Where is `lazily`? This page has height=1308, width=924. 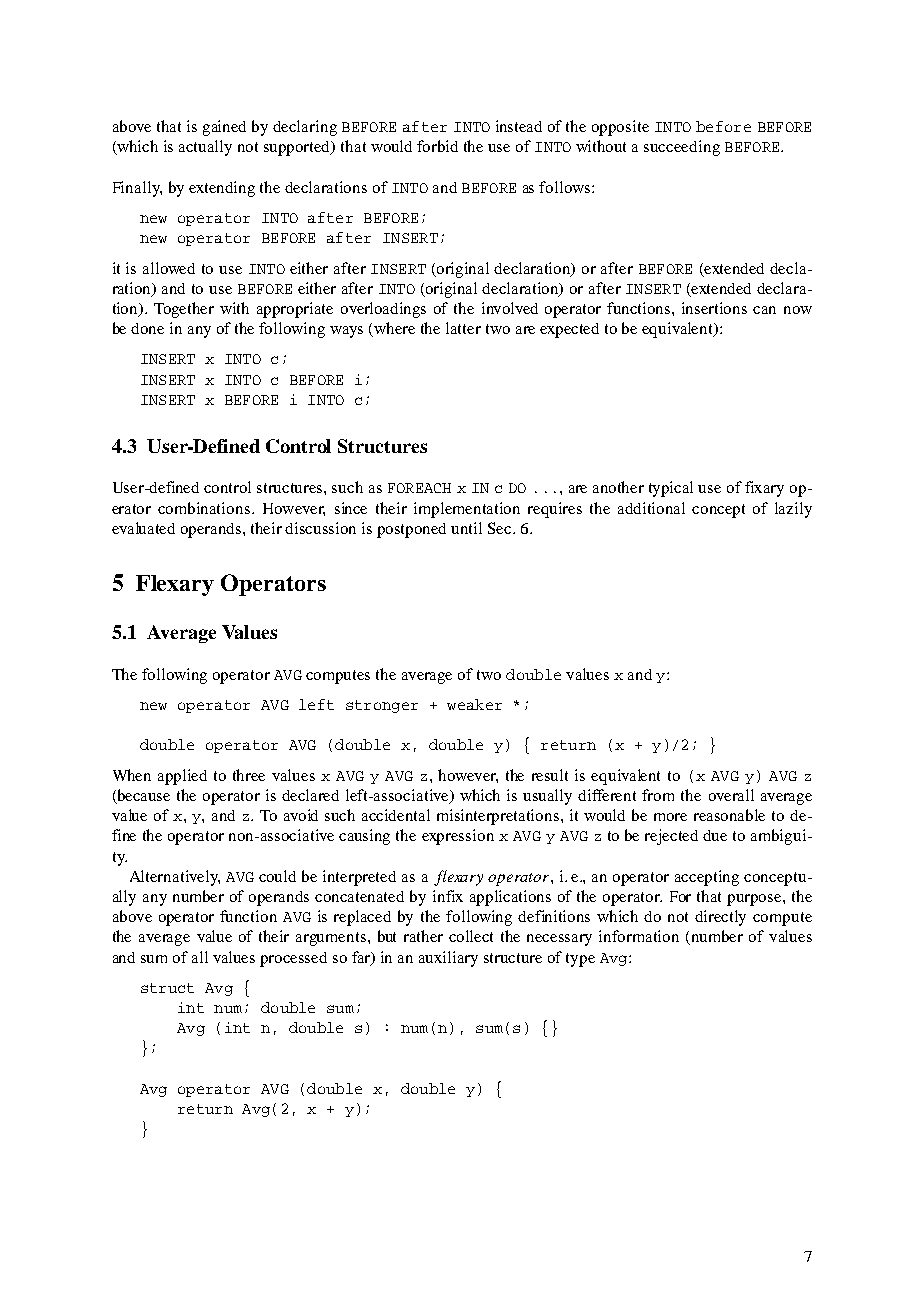
lazily is located at coordinates (793, 510).
